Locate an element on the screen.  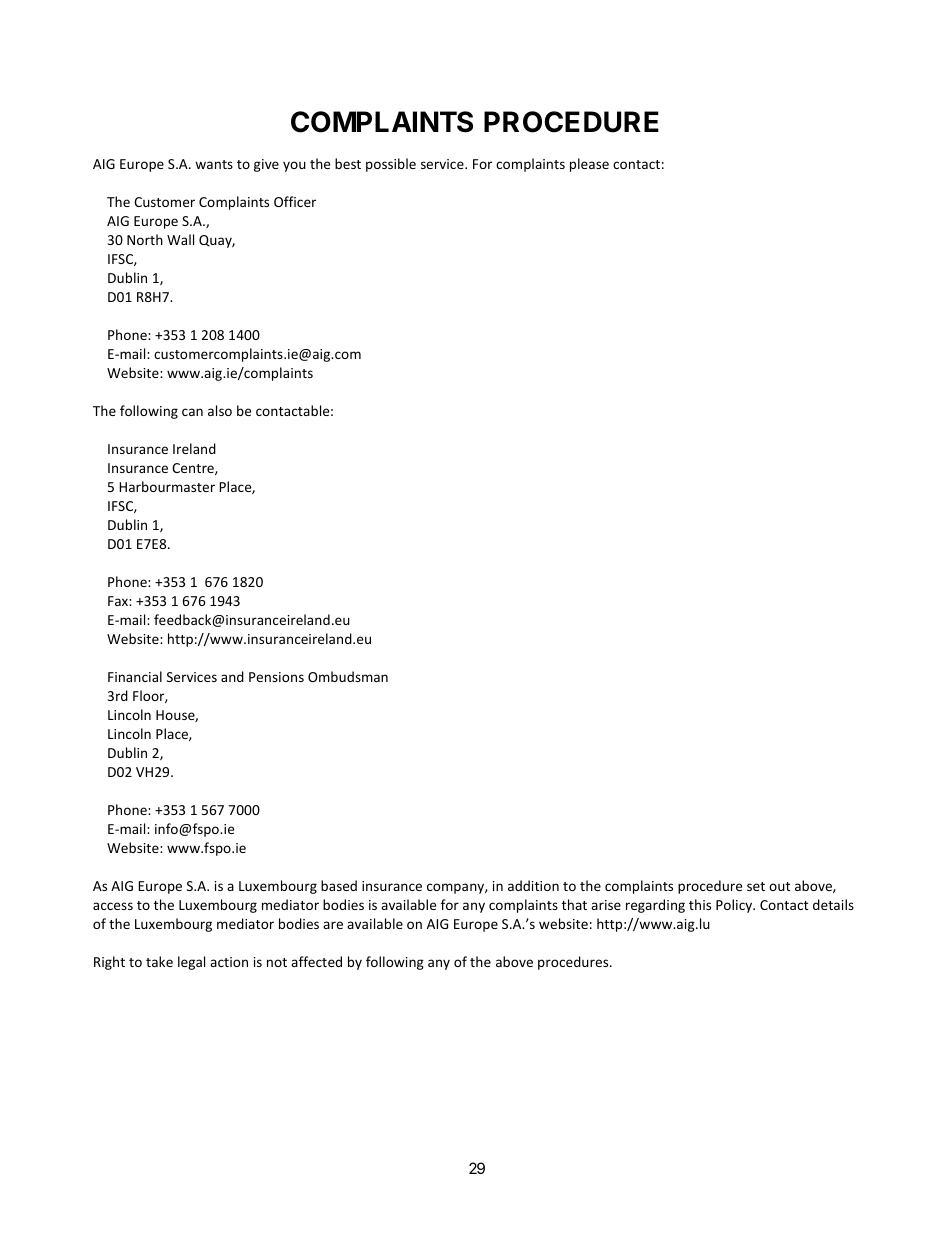
Officer is located at coordinates (295, 201).
